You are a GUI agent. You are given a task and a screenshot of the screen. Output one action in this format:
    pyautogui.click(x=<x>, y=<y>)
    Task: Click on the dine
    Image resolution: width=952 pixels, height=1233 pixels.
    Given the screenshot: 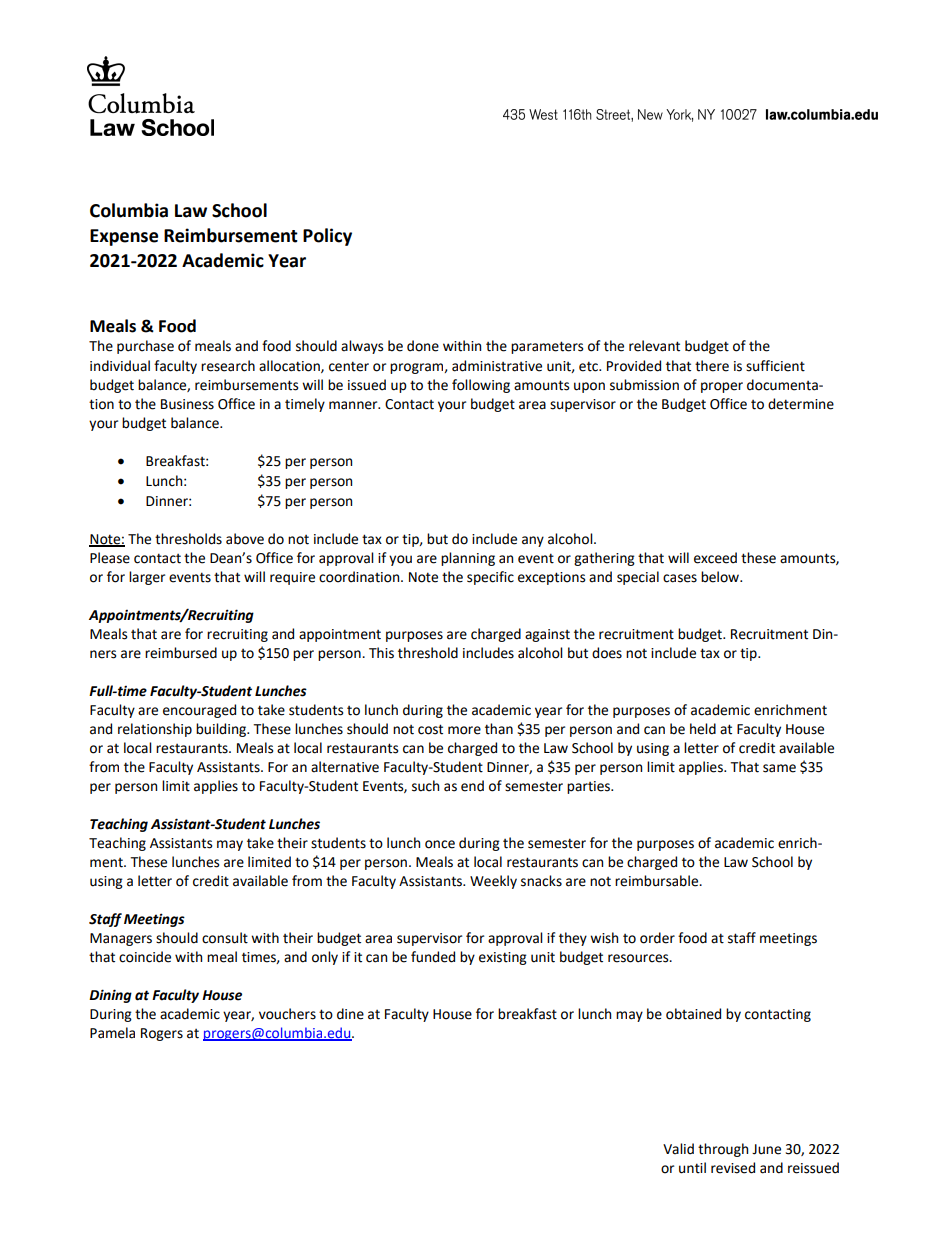 What is the action you would take?
    pyautogui.click(x=350, y=1014)
